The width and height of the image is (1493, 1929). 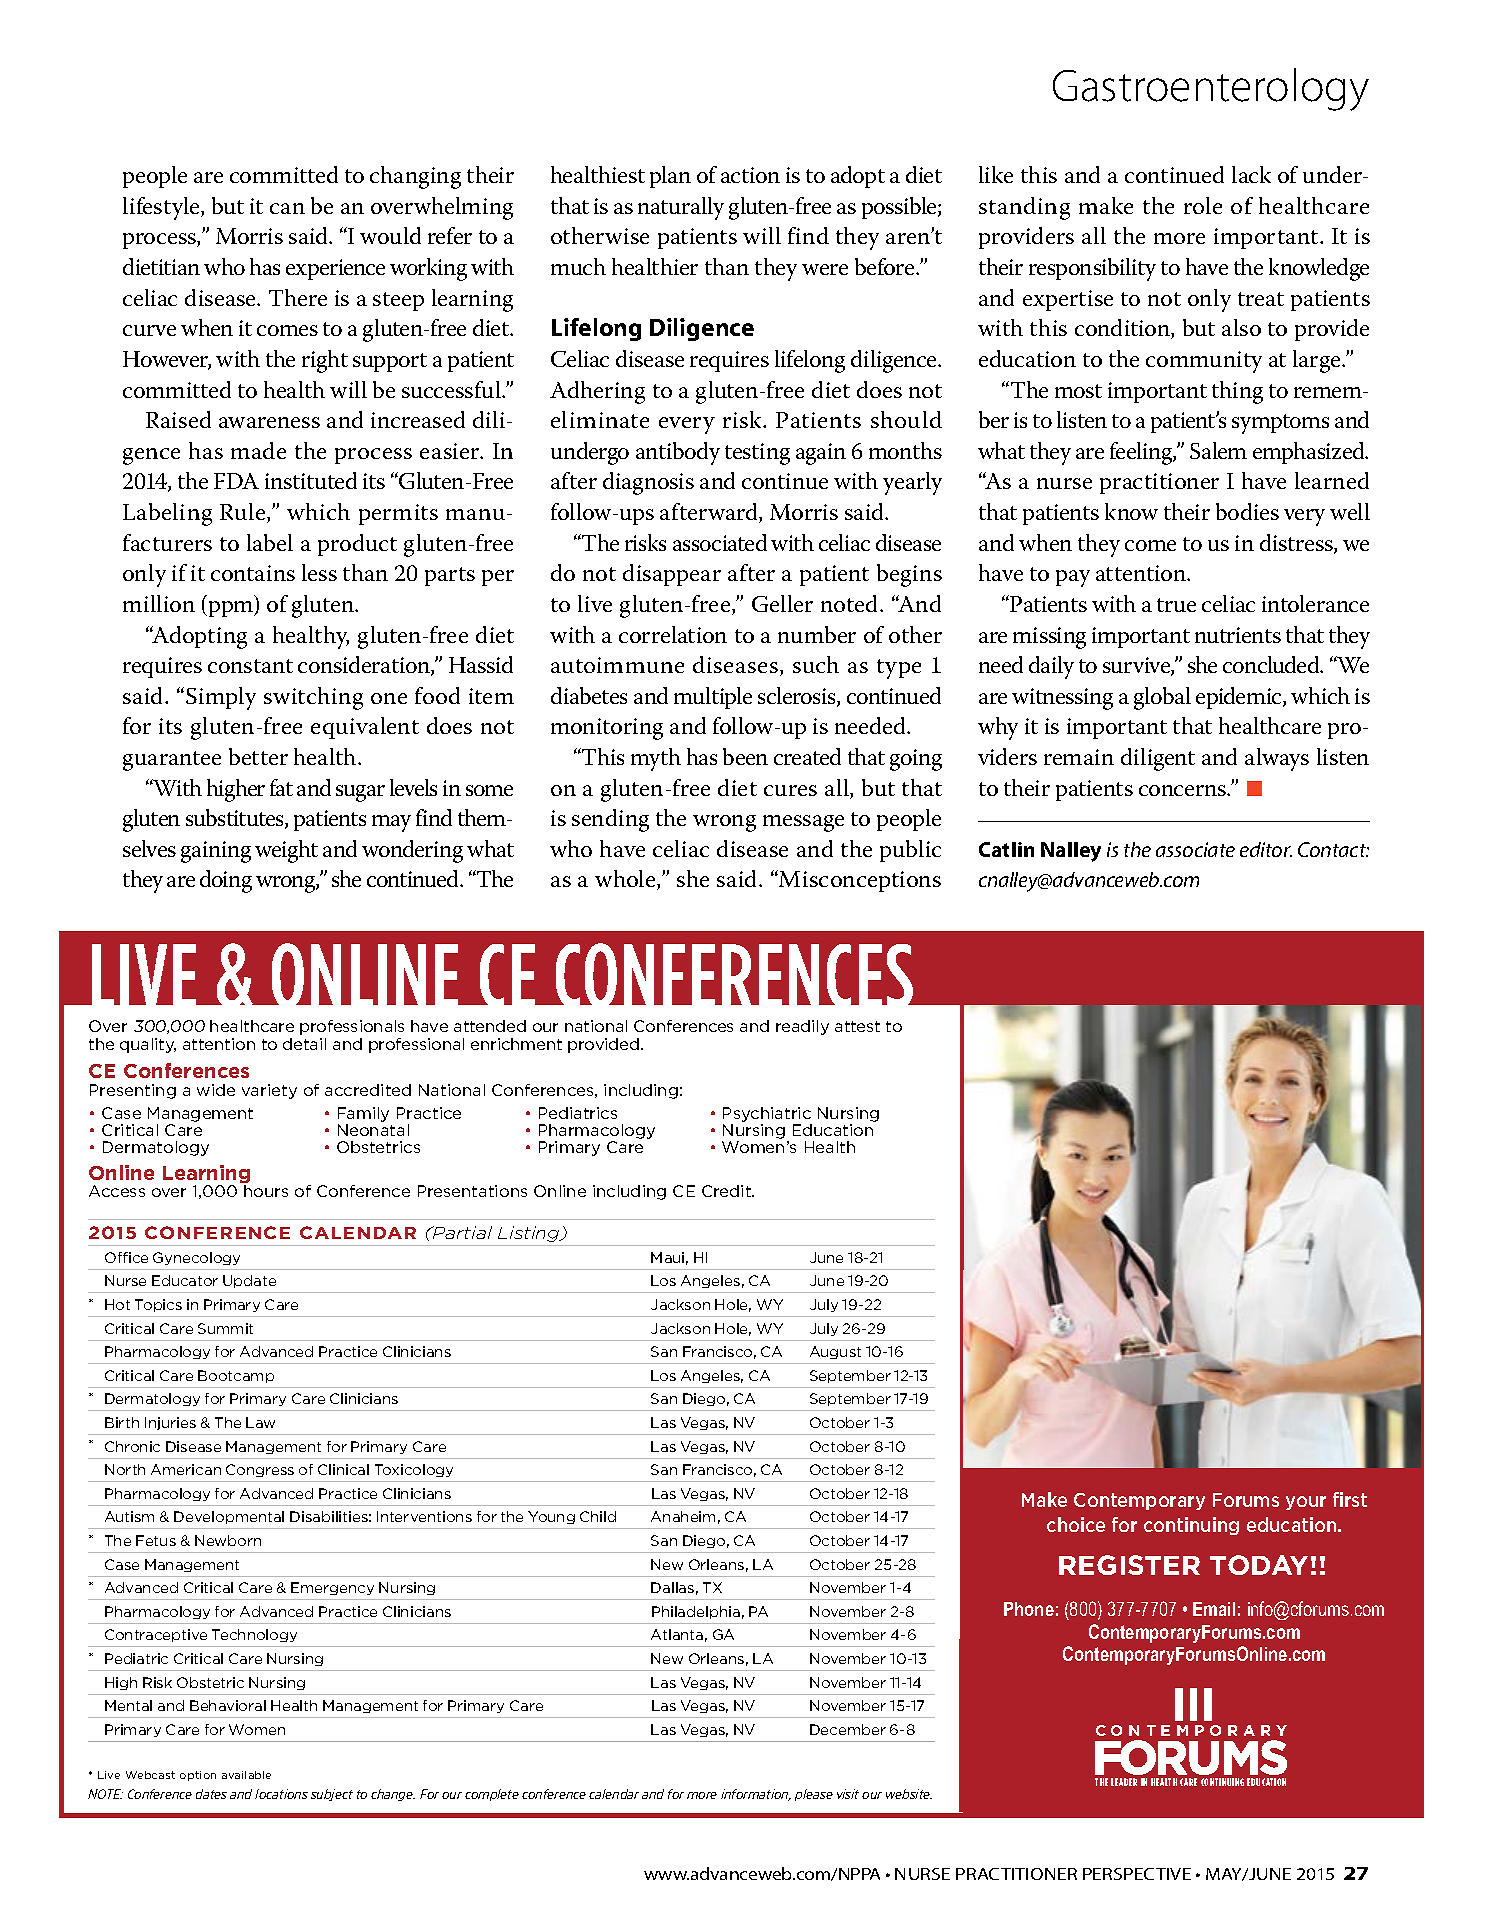 I want to click on attest, so click(x=857, y=1026).
